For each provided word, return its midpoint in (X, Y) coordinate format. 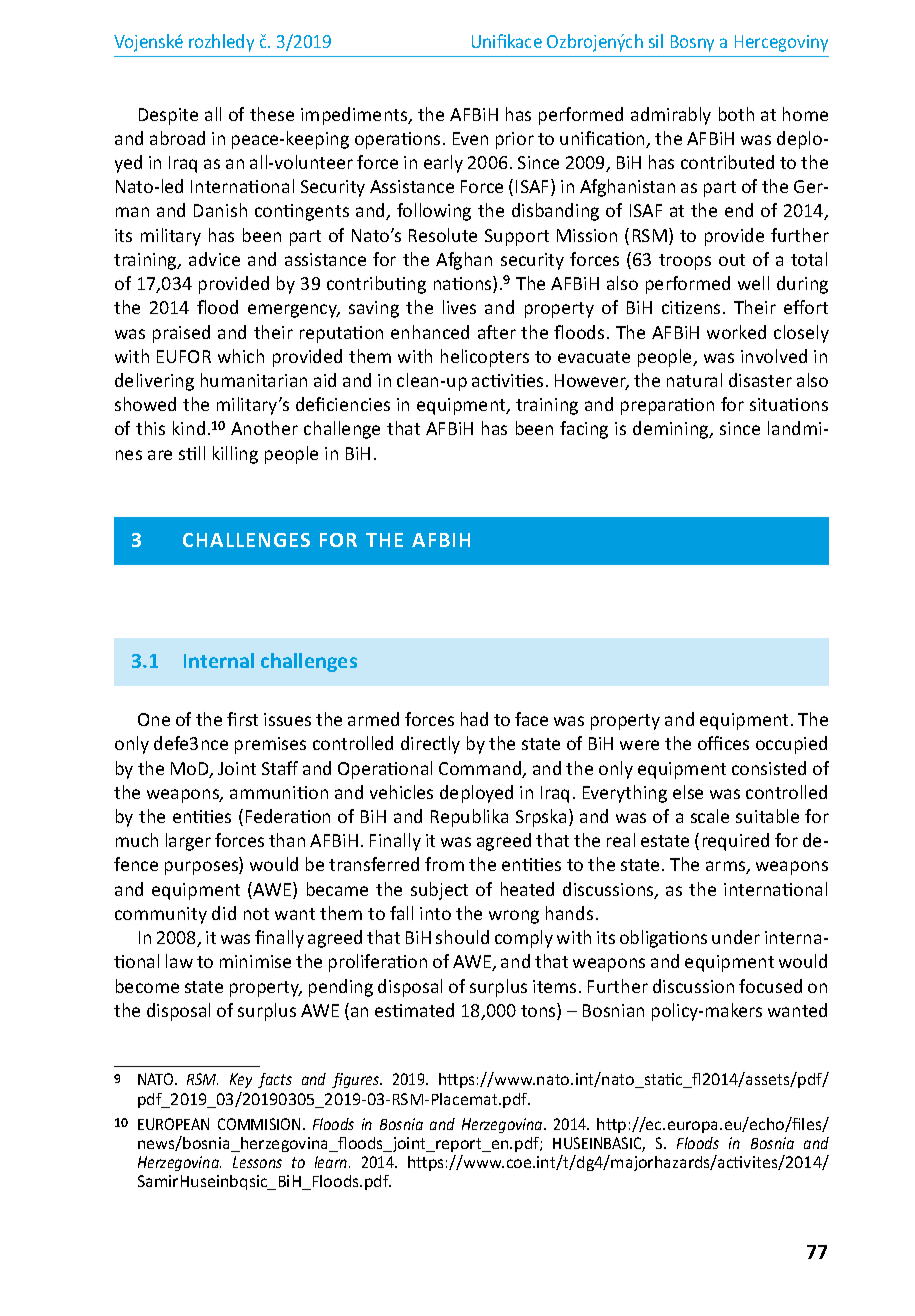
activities (507, 380)
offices (723, 743)
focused (770, 986)
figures (357, 1080)
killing (235, 455)
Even (470, 138)
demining (672, 430)
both (736, 114)
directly (430, 745)
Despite (168, 116)
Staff (280, 768)
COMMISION (259, 1124)
